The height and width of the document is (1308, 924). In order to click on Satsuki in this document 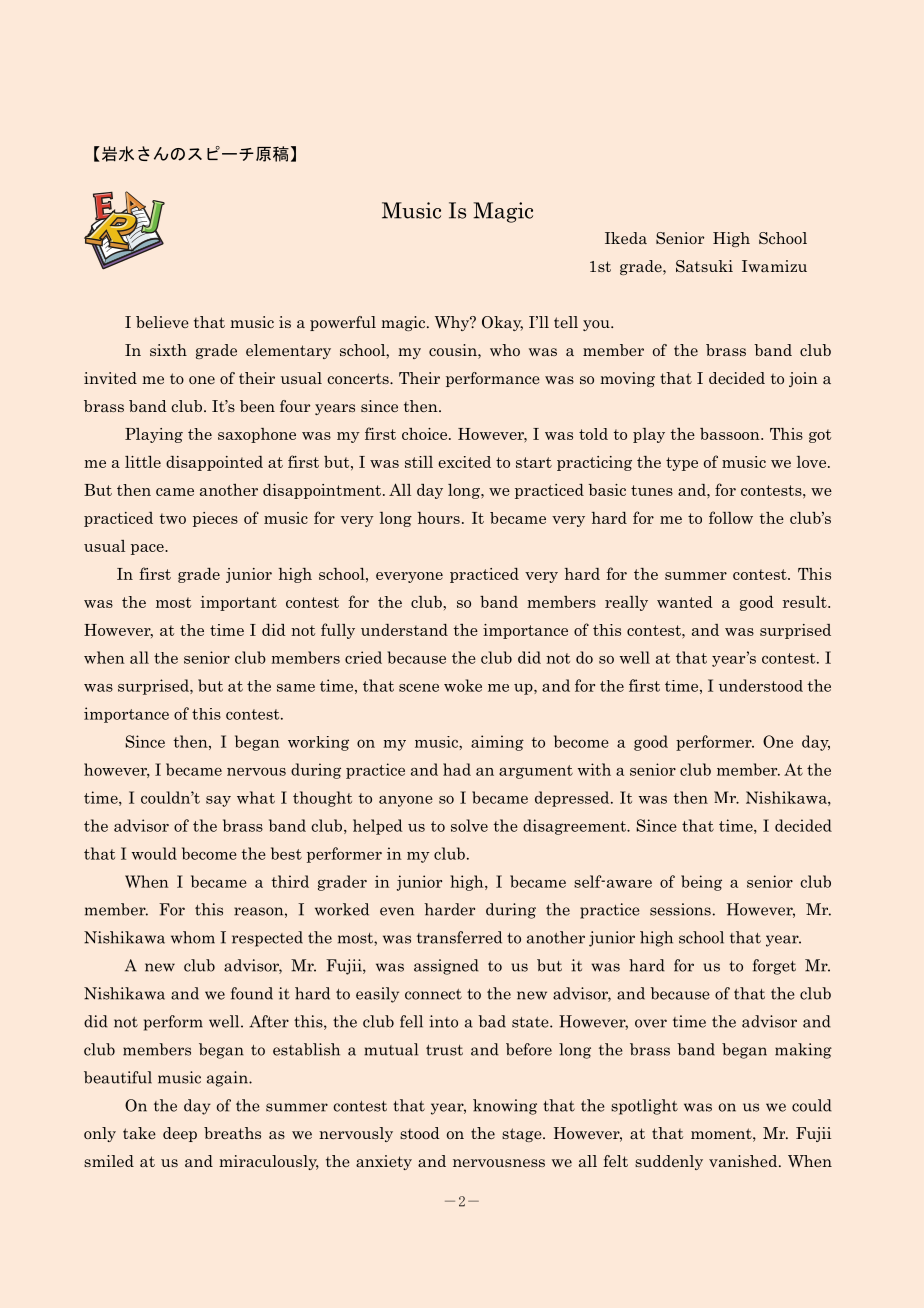, I will do `click(704, 266)`.
